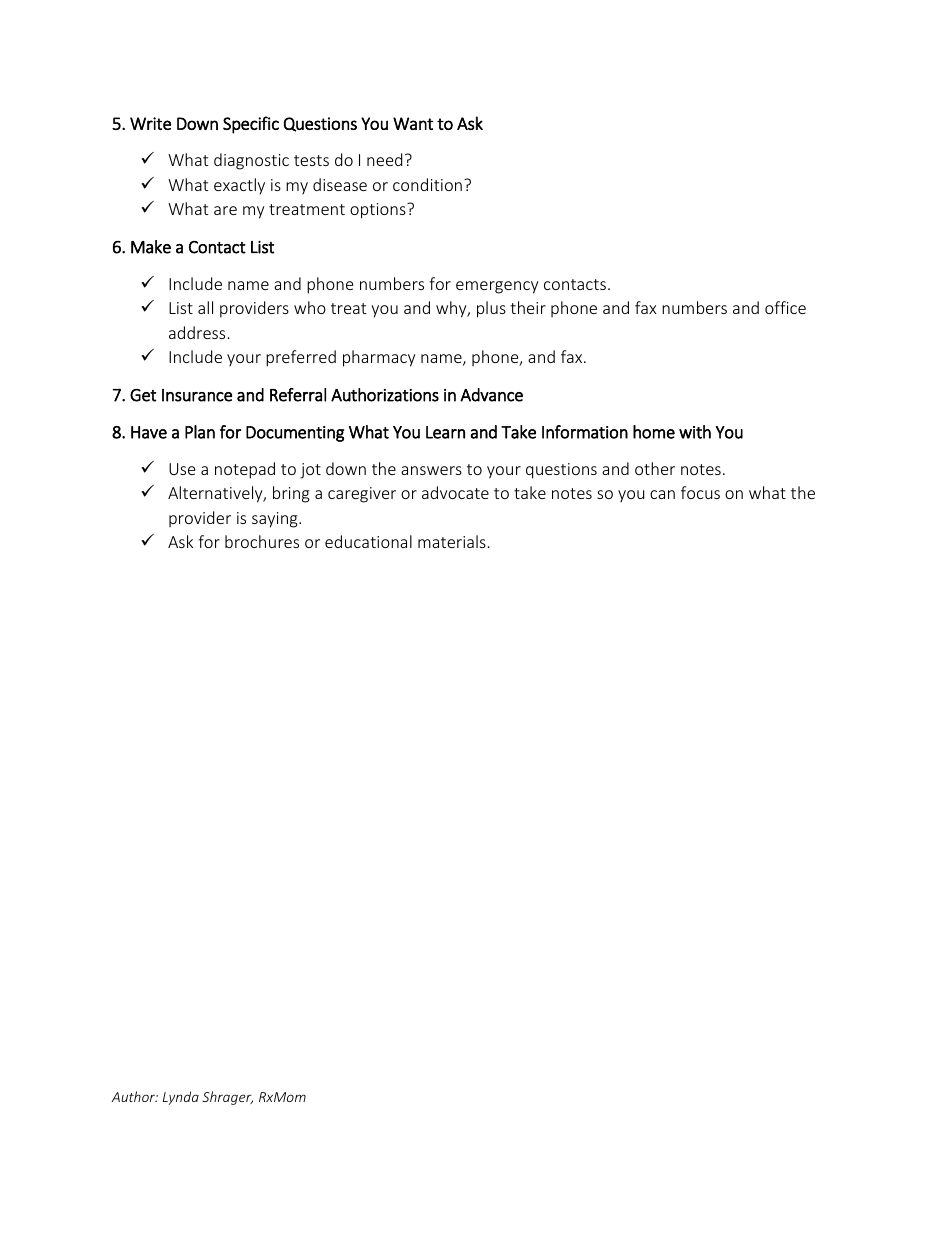 The width and height of the screenshot is (952, 1233). What do you see at coordinates (662, 494) in the screenshot?
I see `can` at bounding box center [662, 494].
